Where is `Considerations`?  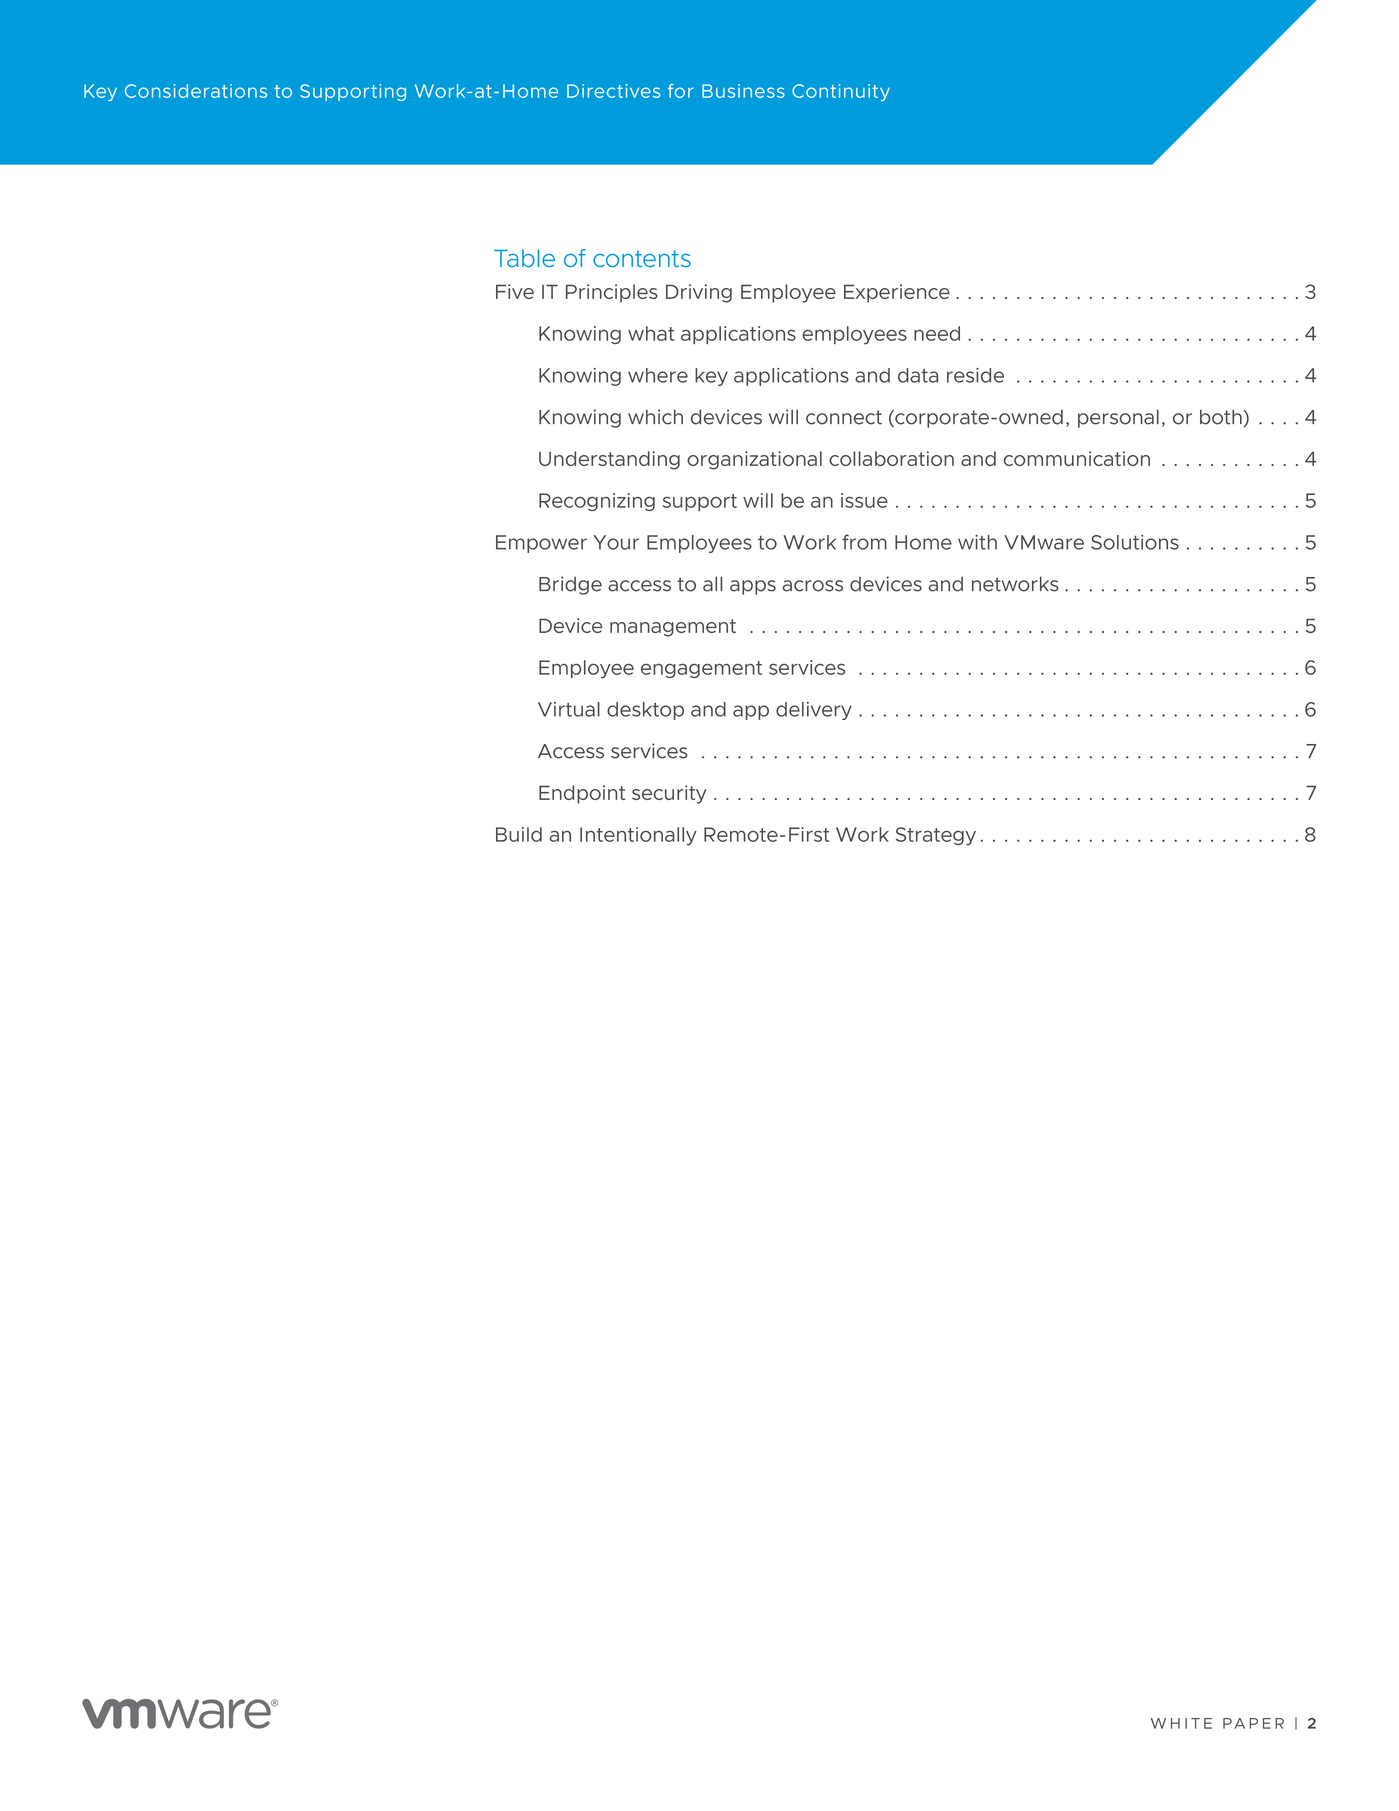
Considerations is located at coordinates (196, 91).
